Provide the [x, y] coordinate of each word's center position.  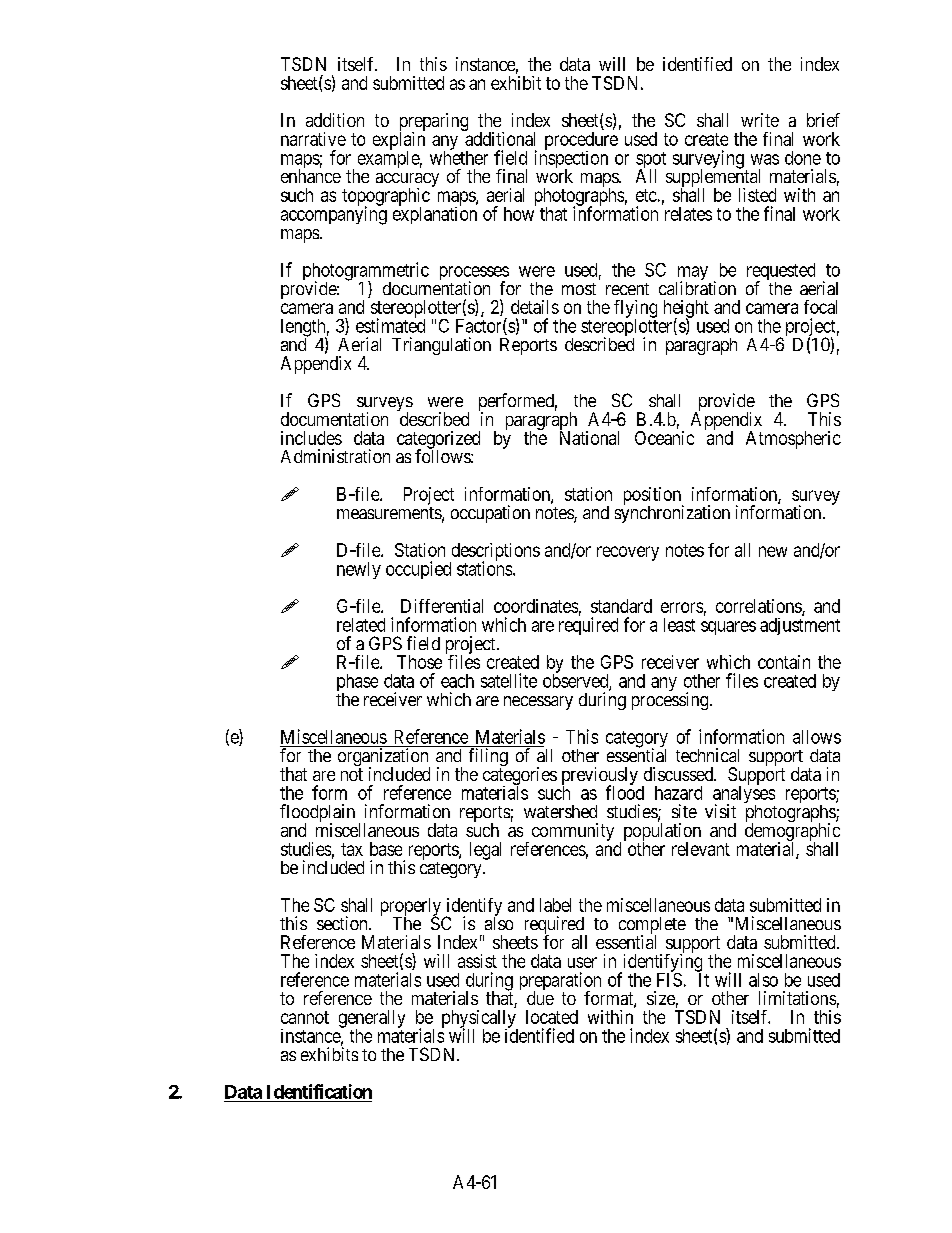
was [765, 159]
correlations [759, 607]
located [552, 1017]
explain [399, 141]
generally [372, 1020]
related [361, 625]
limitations [797, 998]
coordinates [536, 606]
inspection [571, 160]
